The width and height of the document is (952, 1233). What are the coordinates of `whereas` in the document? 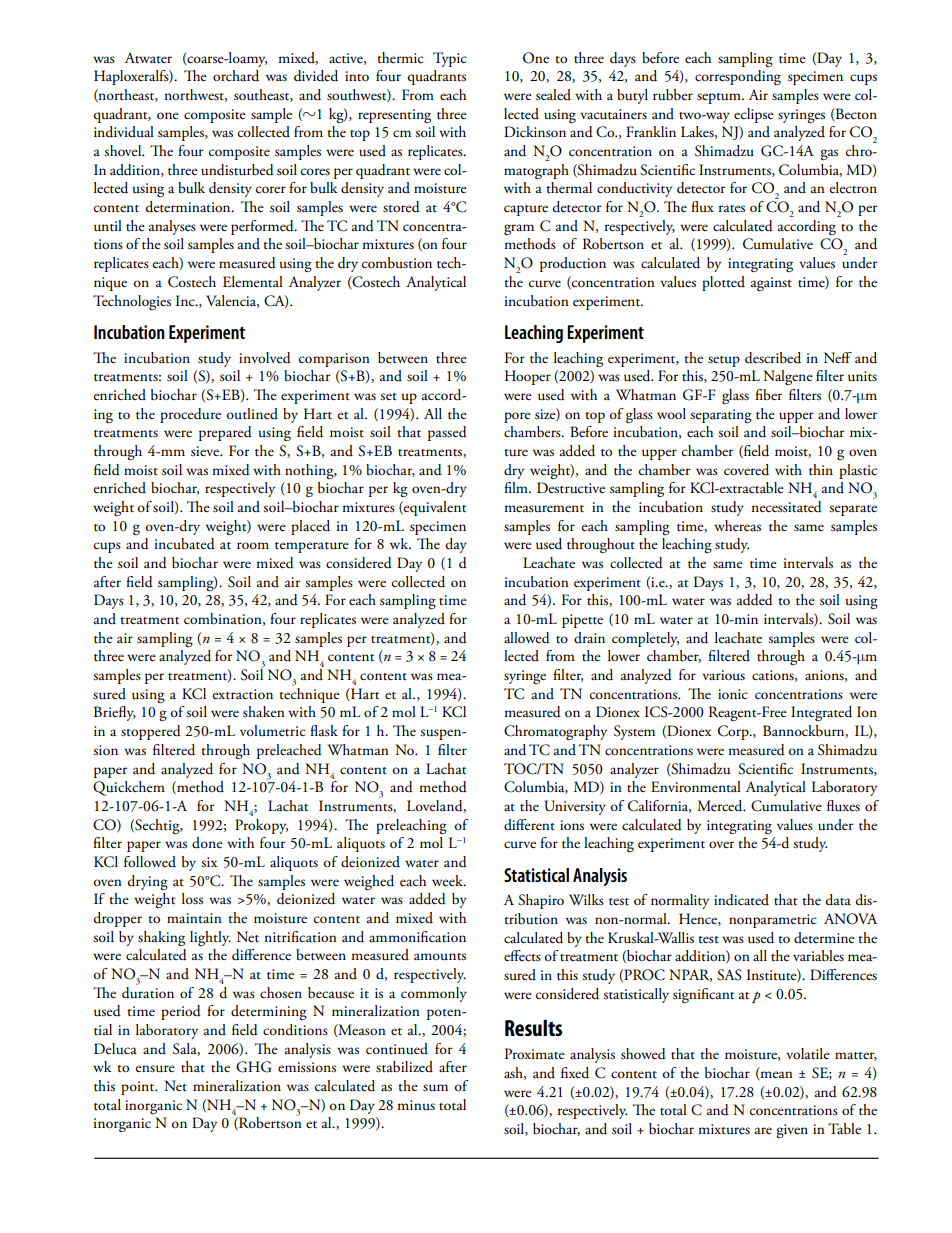 It's located at (737, 526).
